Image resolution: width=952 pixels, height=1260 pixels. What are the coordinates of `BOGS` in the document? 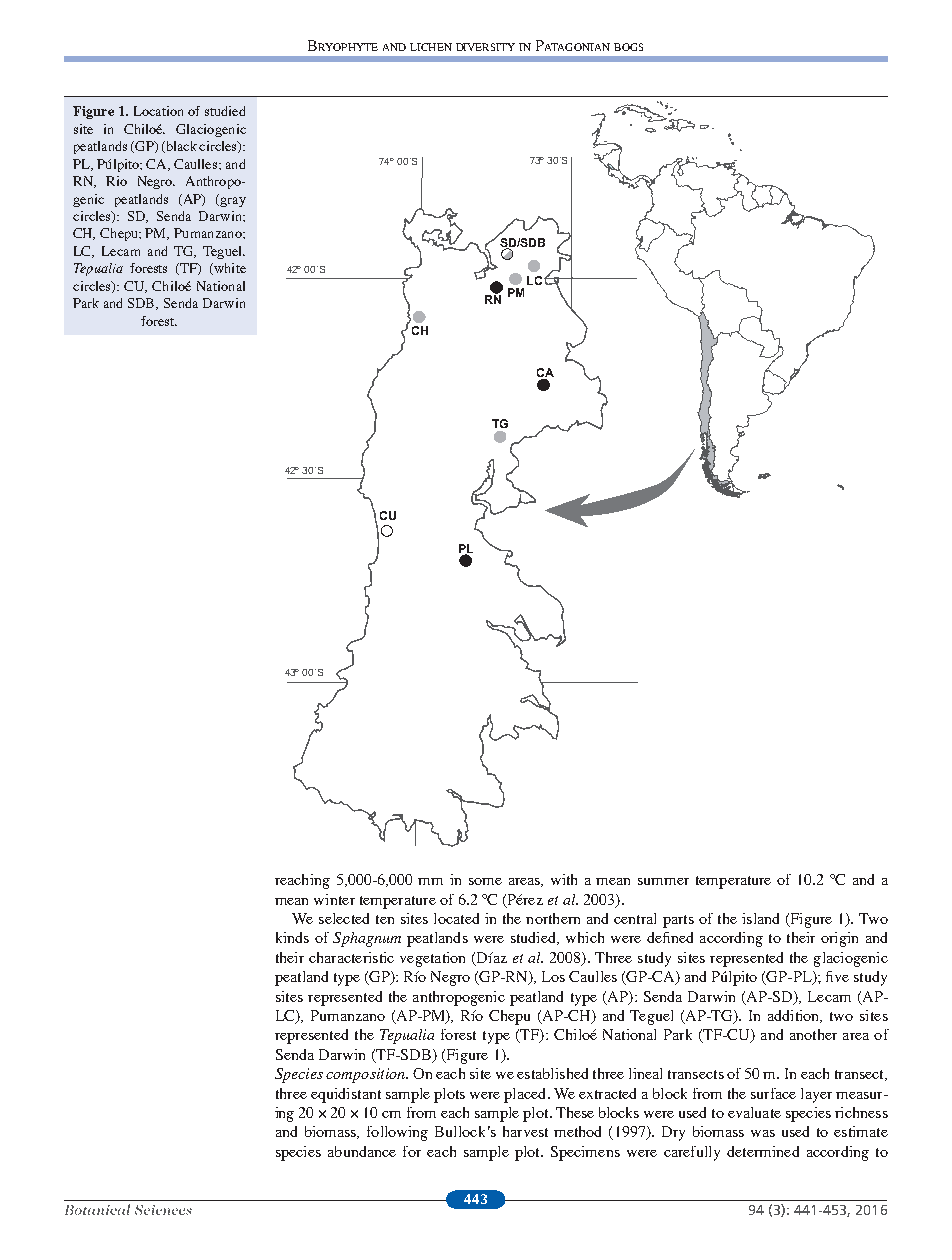 It's located at (628, 47).
